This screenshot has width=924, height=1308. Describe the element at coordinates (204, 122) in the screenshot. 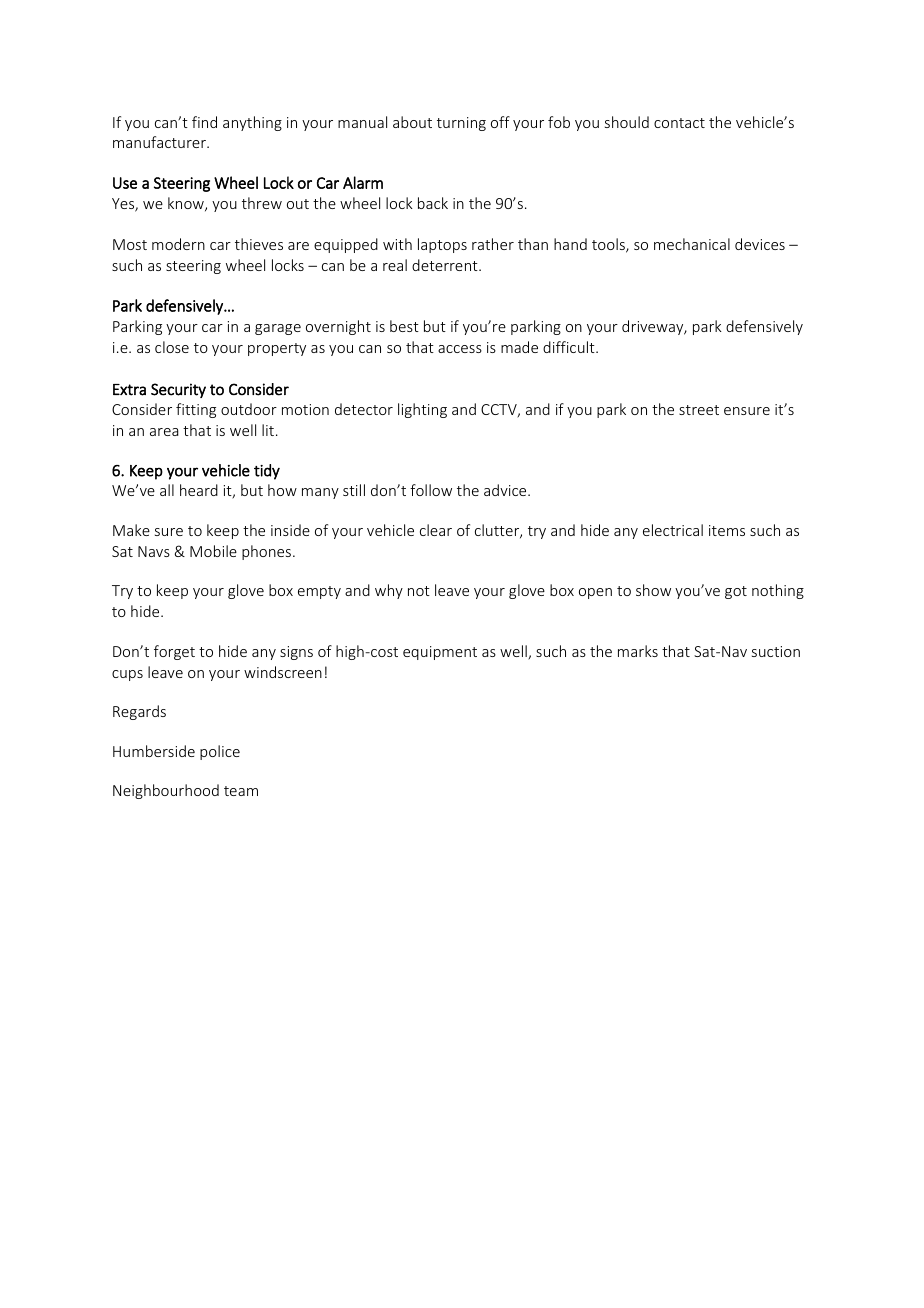

I see `find` at that location.
